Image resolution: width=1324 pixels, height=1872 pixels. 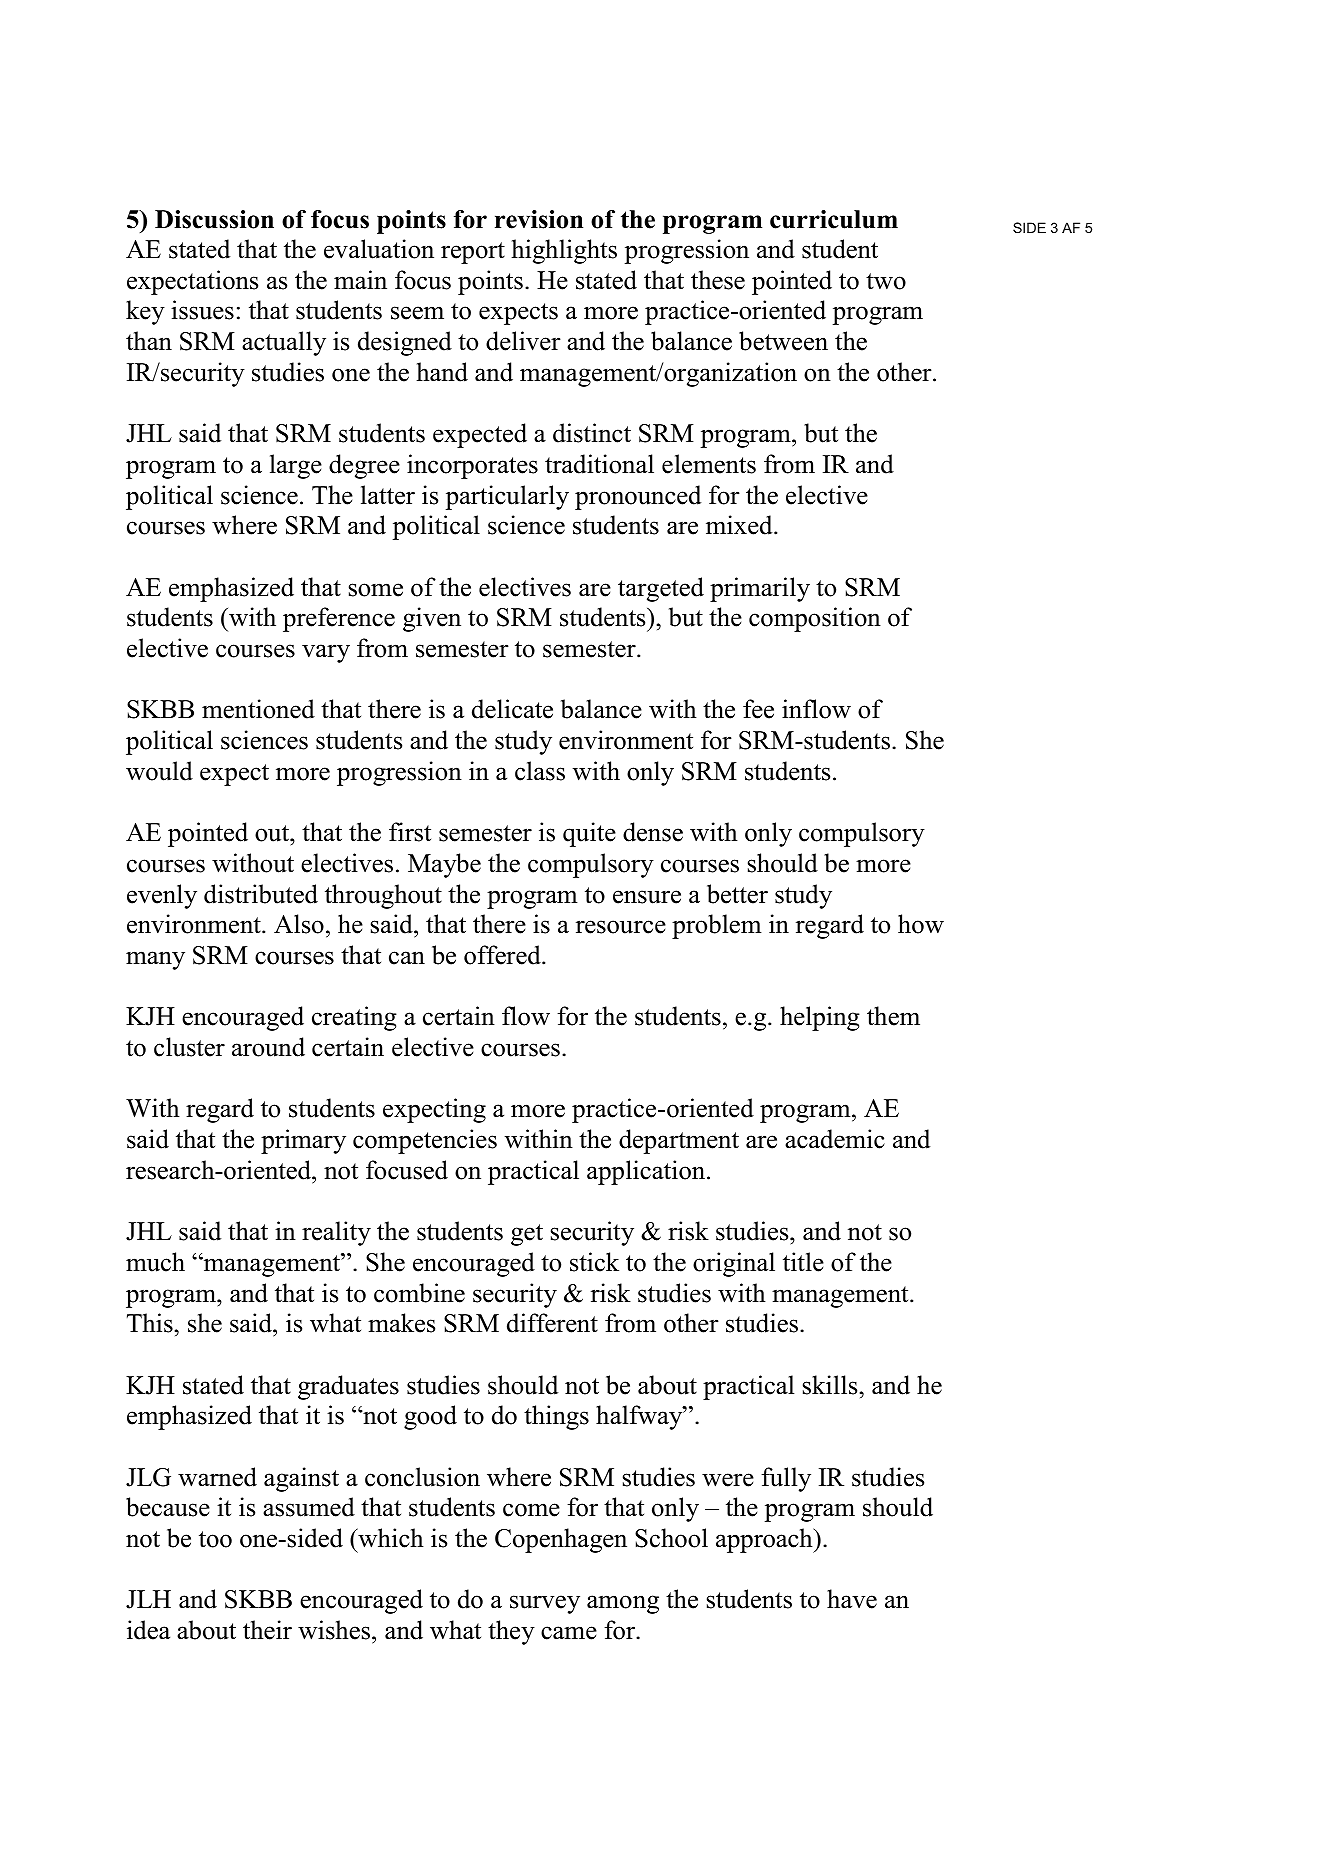 I want to click on highlights, so click(x=564, y=251).
